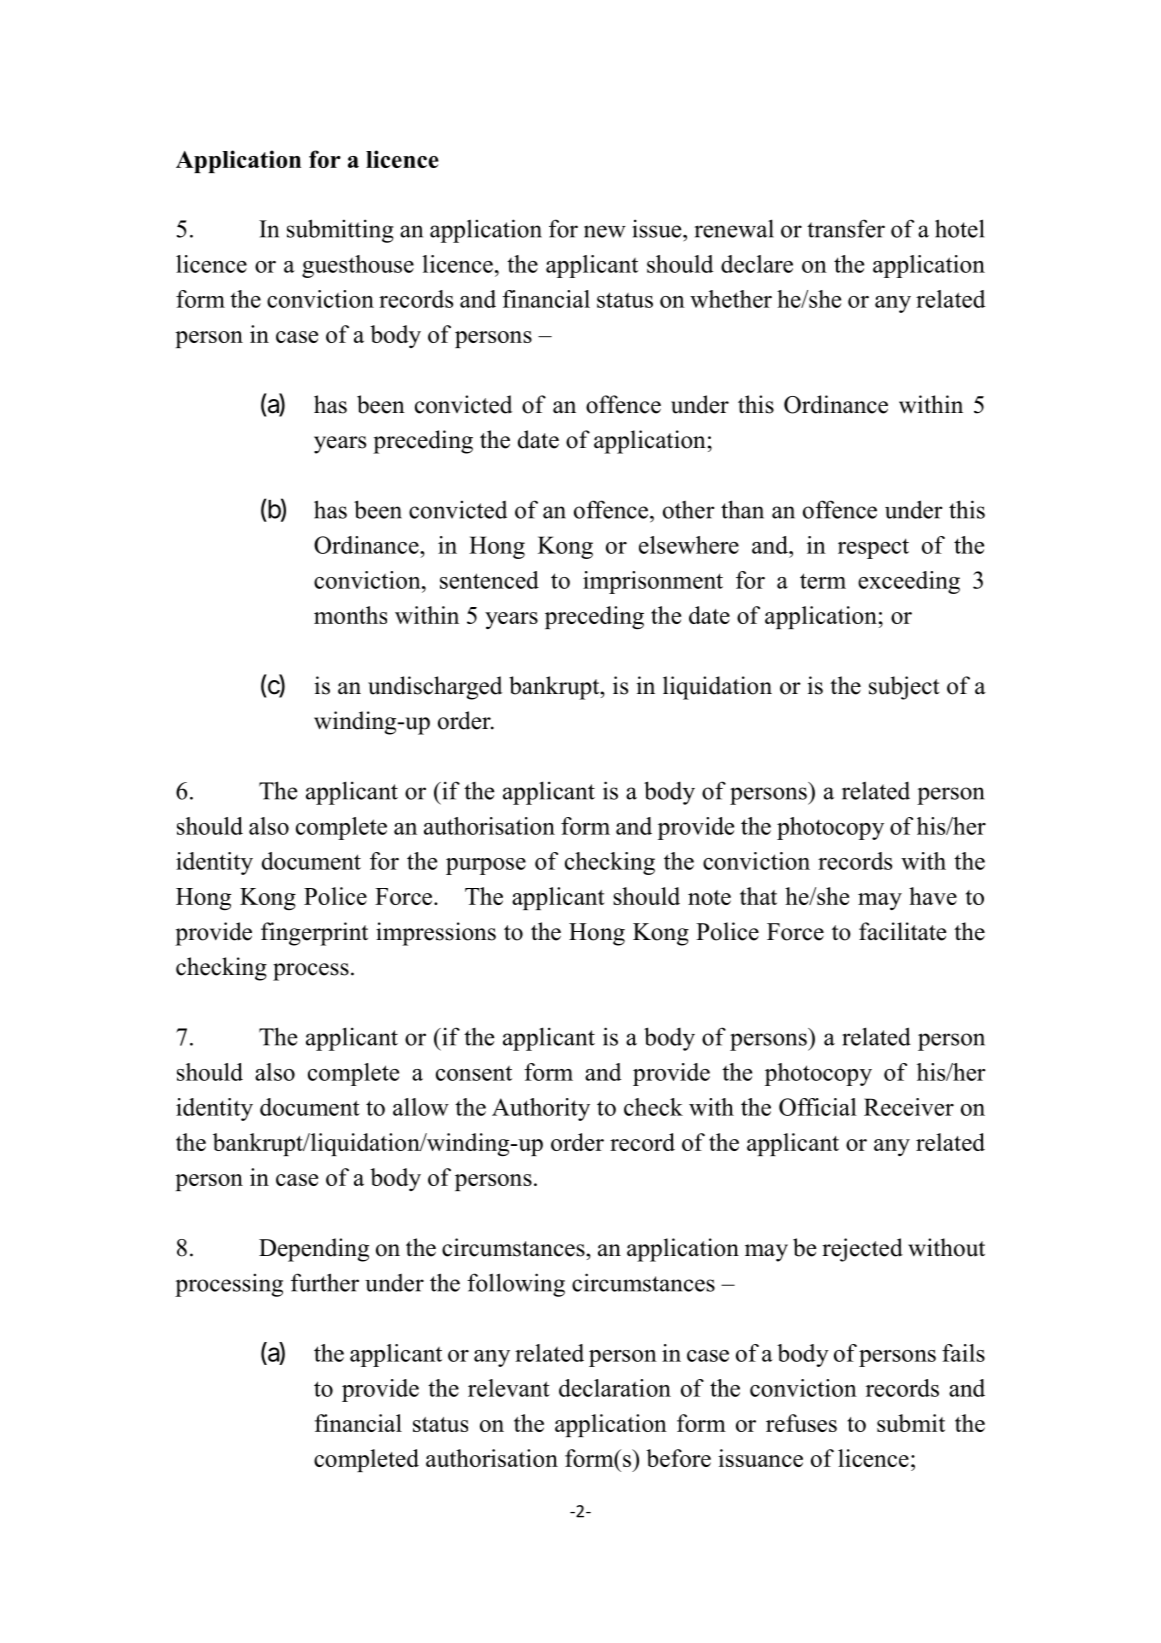 This image has height=1643, width=1161. I want to click on allow, so click(421, 1107).
